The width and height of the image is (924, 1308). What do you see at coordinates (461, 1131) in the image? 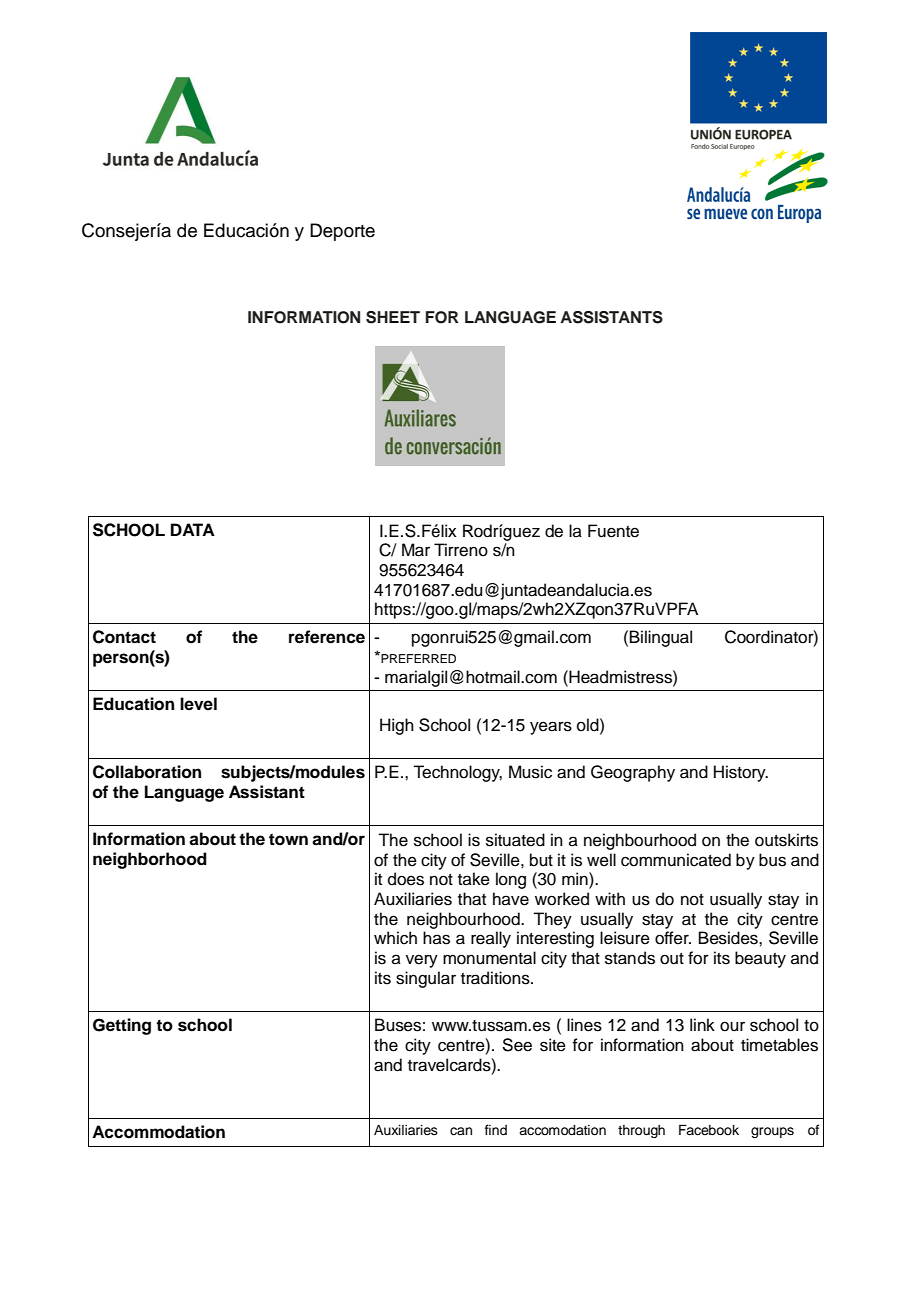
I see `can` at bounding box center [461, 1131].
